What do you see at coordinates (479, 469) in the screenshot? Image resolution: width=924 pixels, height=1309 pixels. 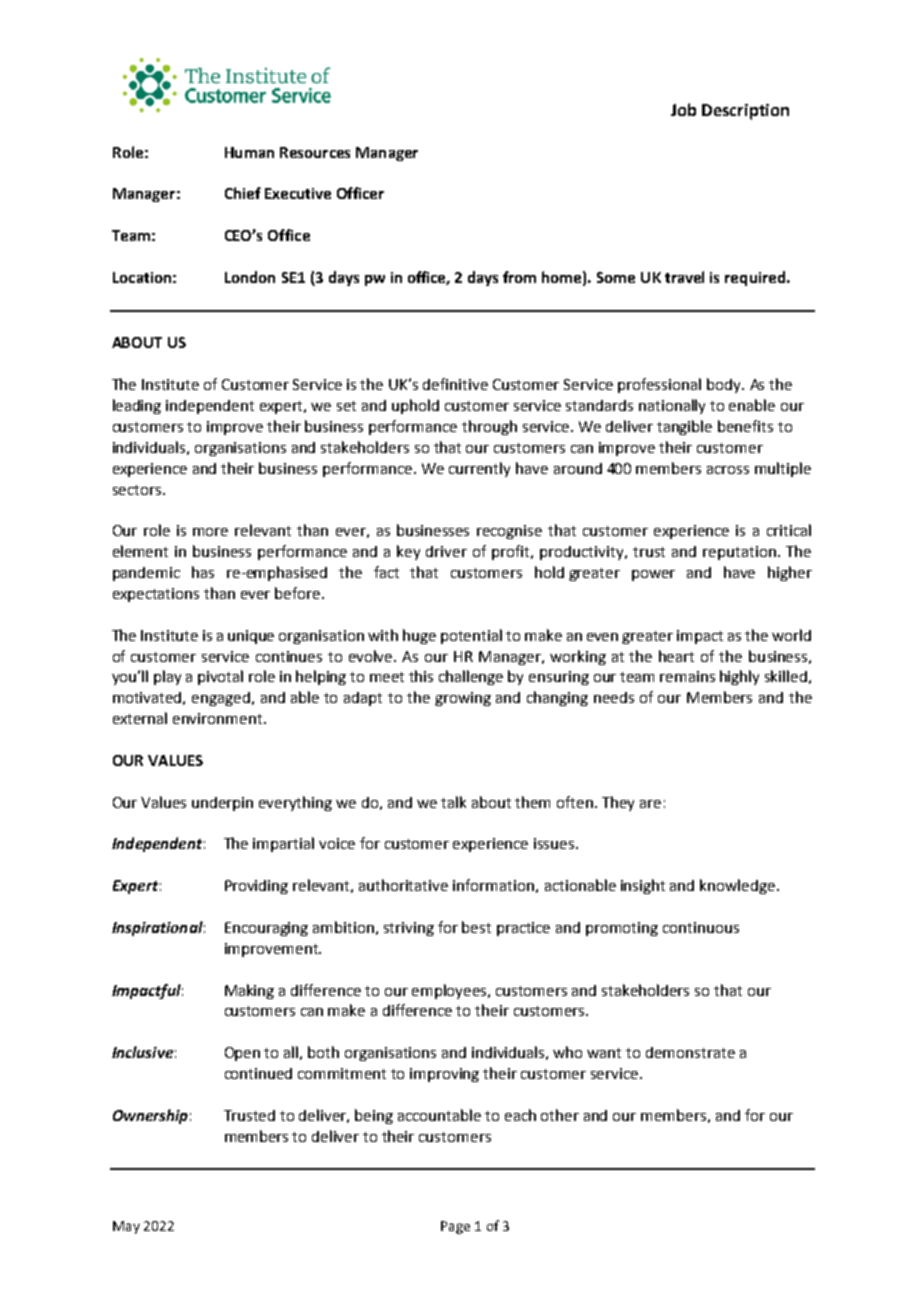 I see `currently` at bounding box center [479, 469].
